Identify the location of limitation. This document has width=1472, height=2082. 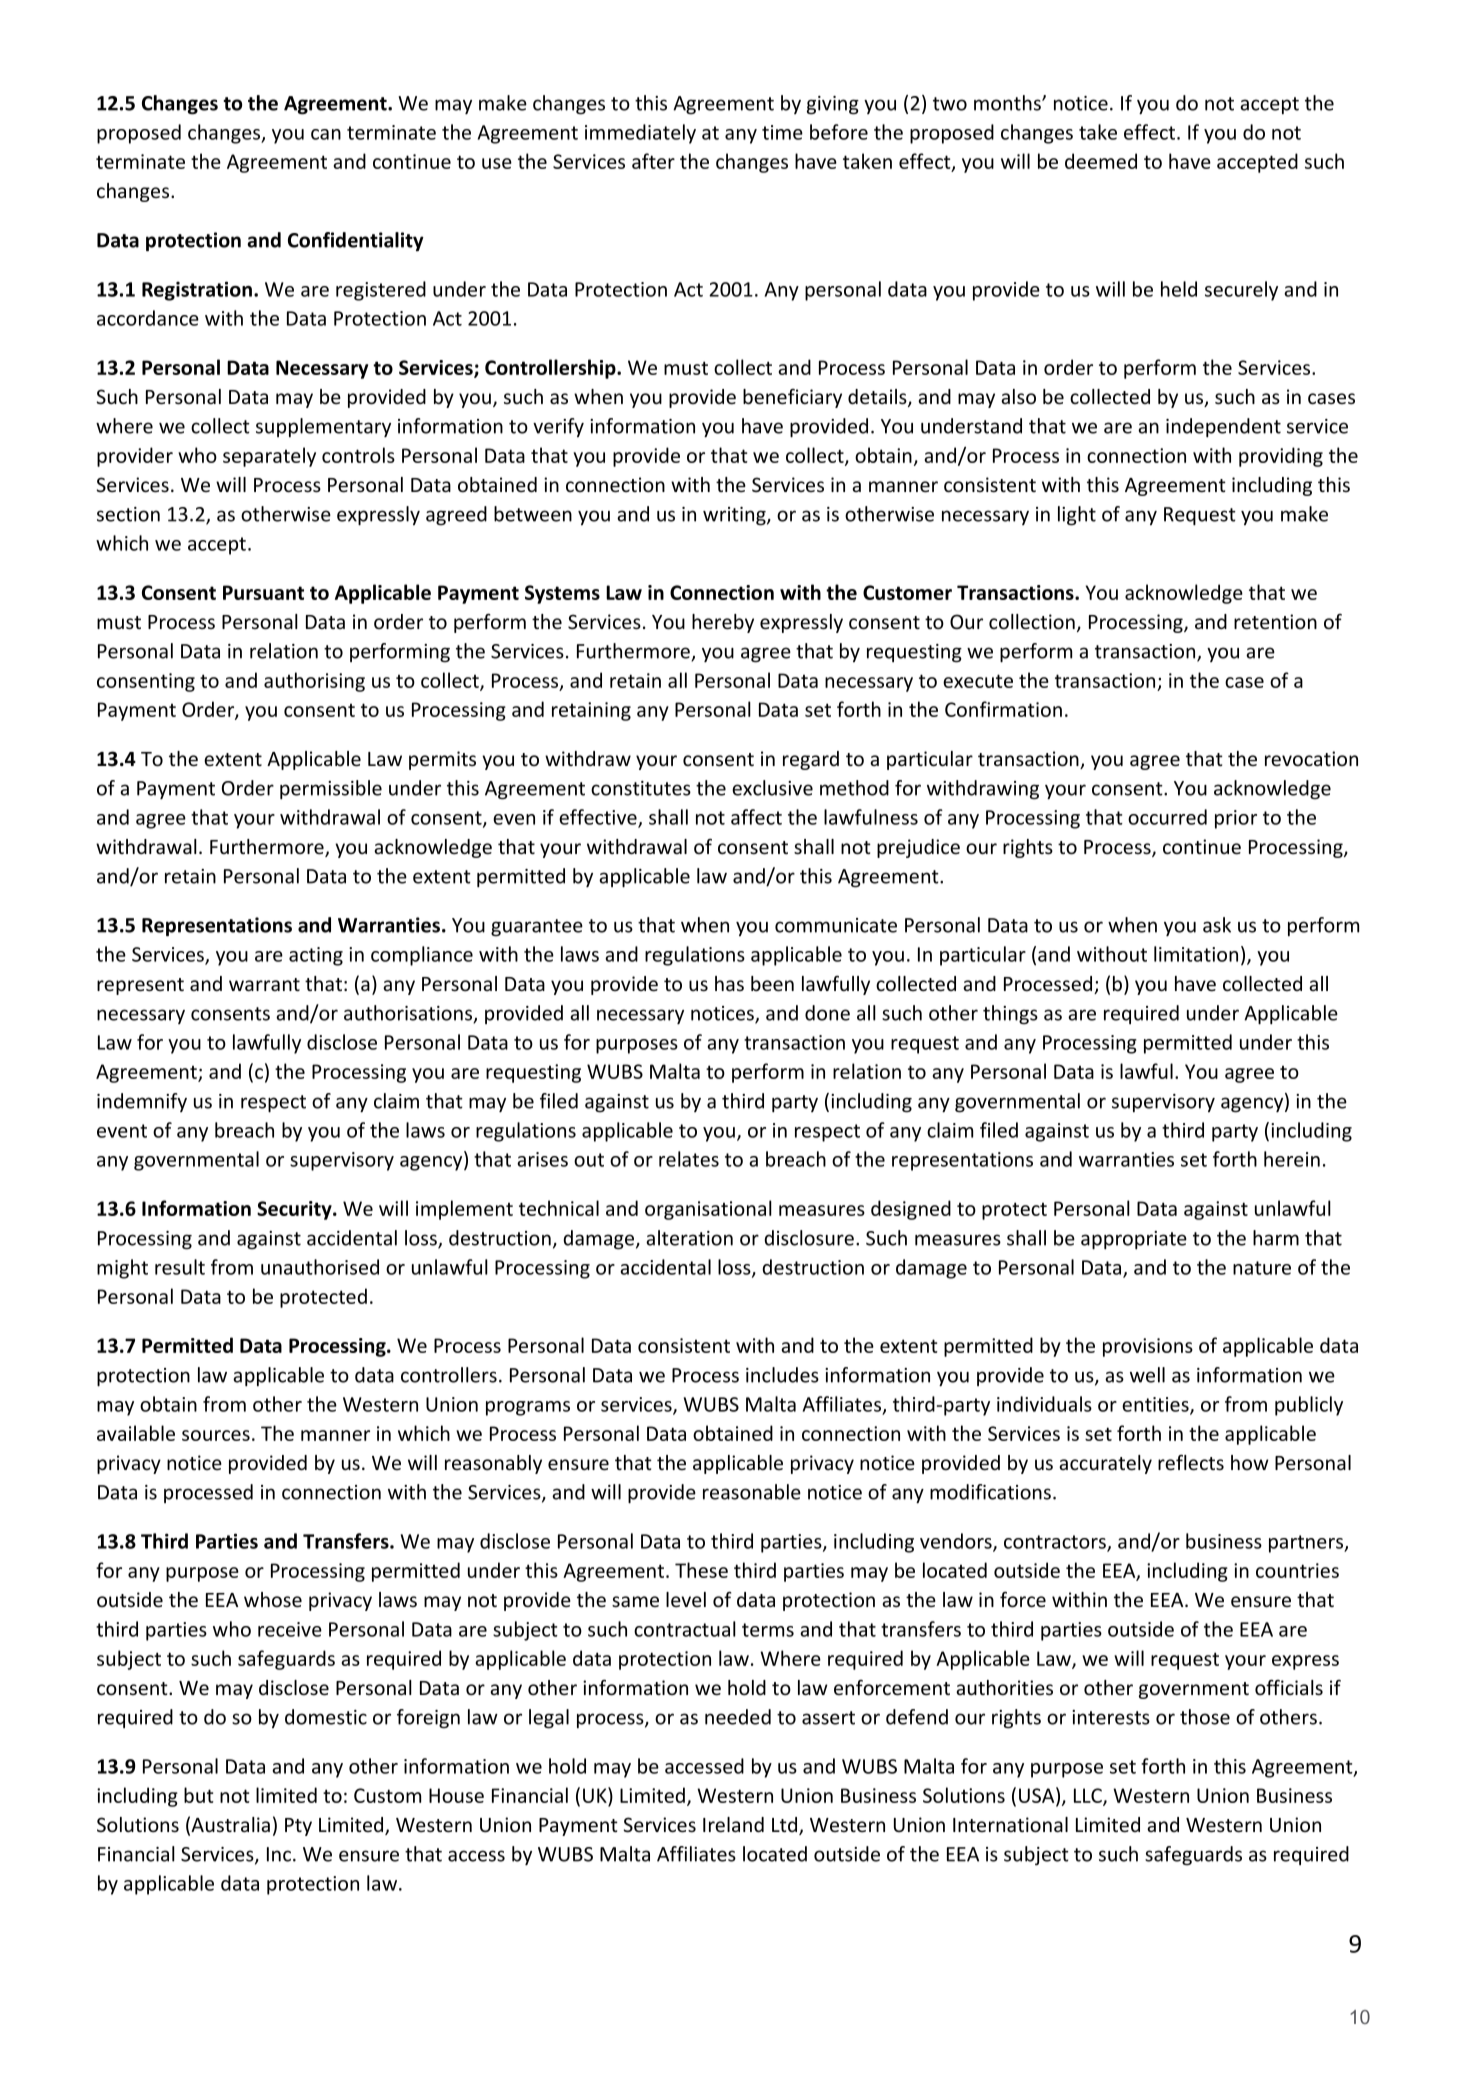
(1196, 954).
